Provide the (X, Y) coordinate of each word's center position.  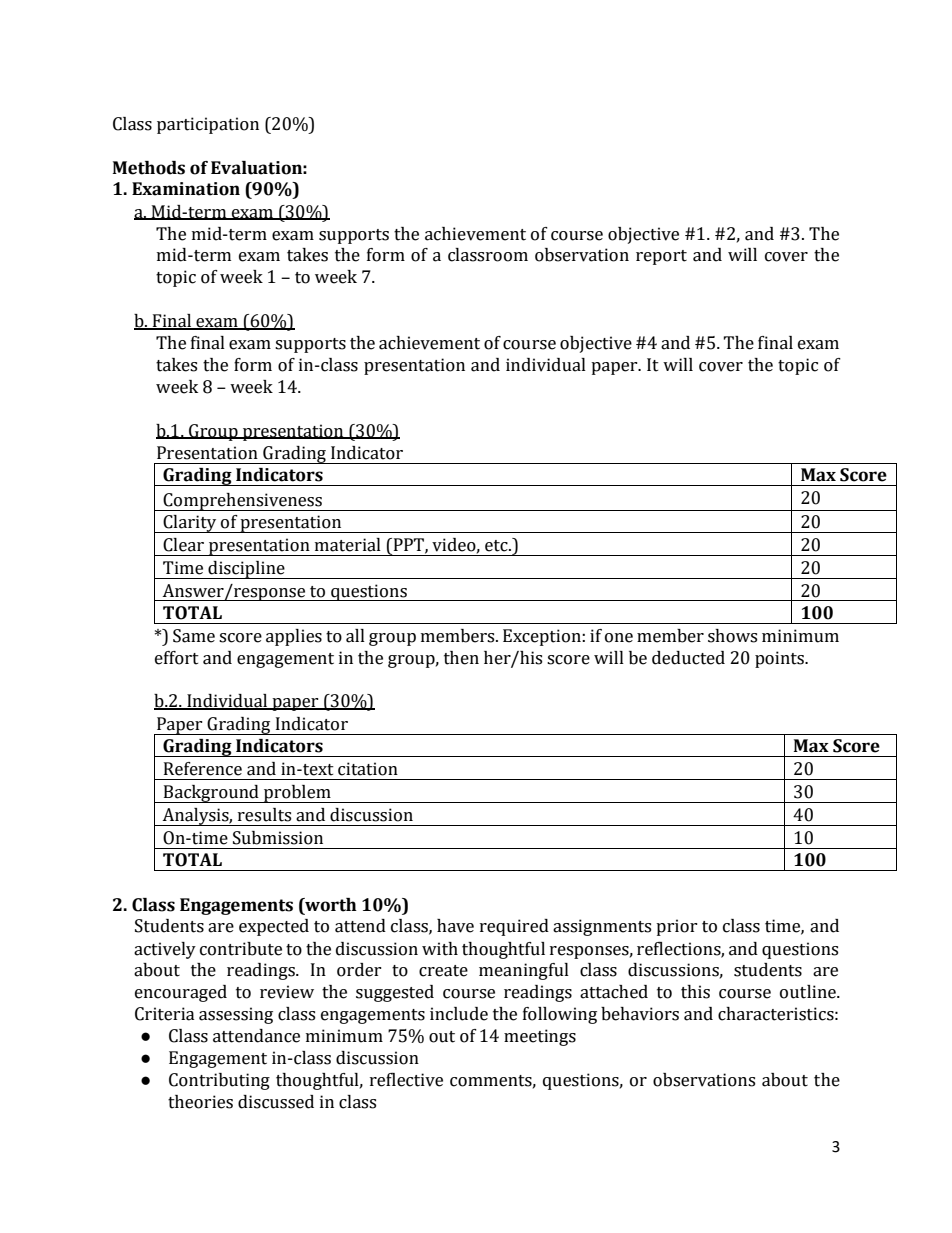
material (348, 545)
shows (732, 636)
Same (194, 636)
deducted (688, 658)
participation (208, 125)
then (461, 658)
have (455, 926)
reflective (406, 1080)
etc (497, 546)
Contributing (219, 1081)
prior (677, 927)
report (661, 257)
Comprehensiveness (242, 502)
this (695, 992)
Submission (278, 838)
